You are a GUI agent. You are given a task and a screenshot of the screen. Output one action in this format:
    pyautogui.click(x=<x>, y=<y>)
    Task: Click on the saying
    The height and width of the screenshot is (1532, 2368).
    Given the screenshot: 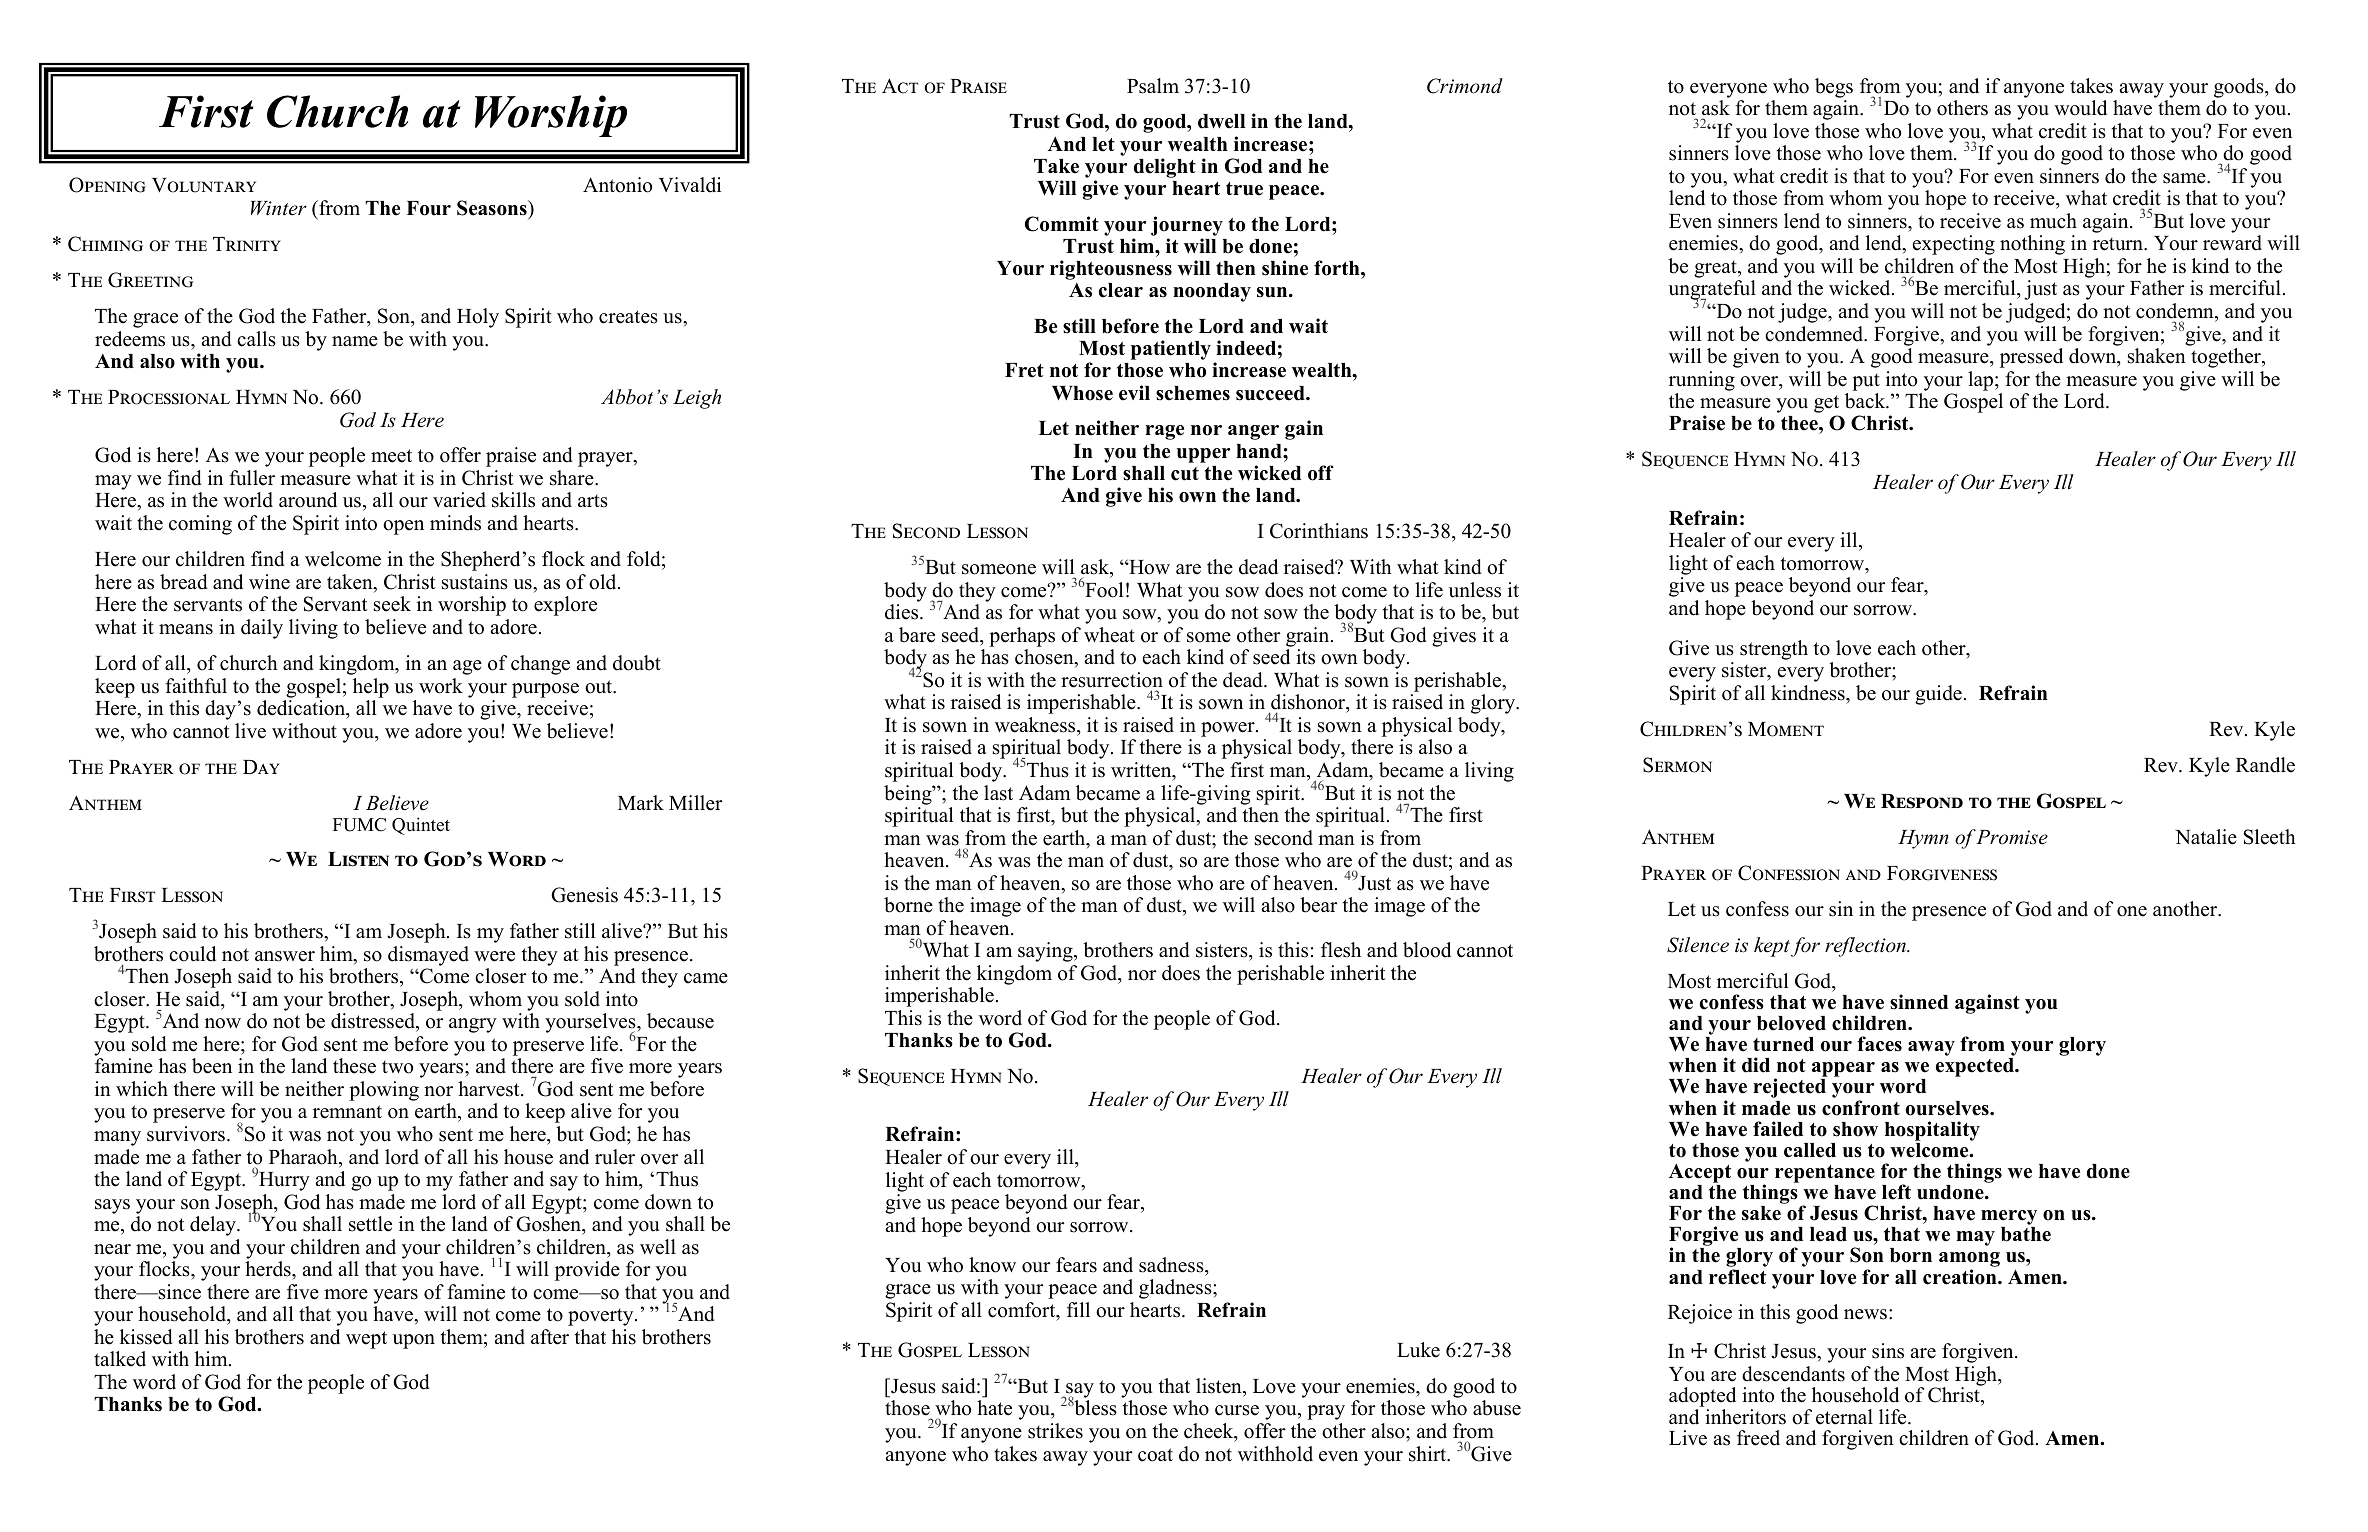 What is the action you would take?
    pyautogui.click(x=1046, y=952)
